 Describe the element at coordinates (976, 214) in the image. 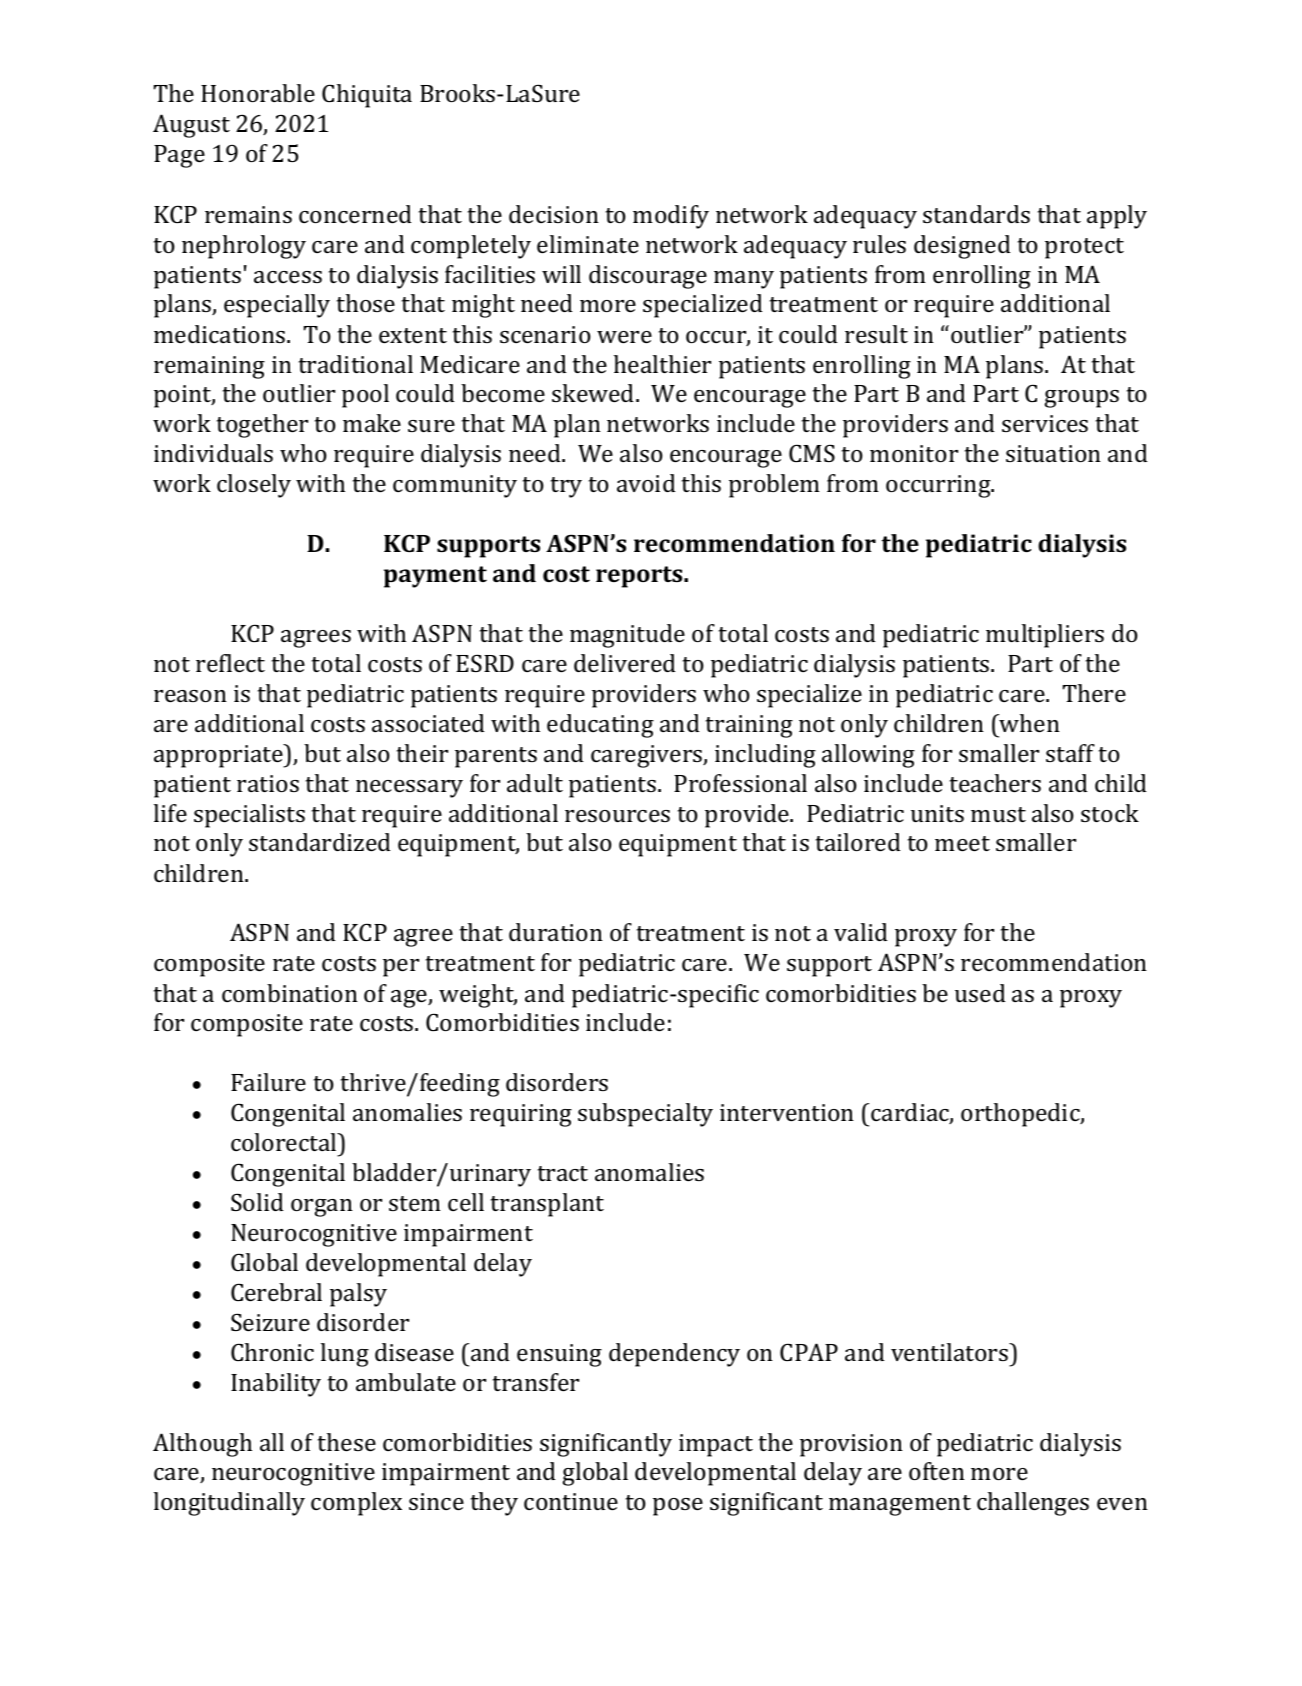

I see `standards` at that location.
